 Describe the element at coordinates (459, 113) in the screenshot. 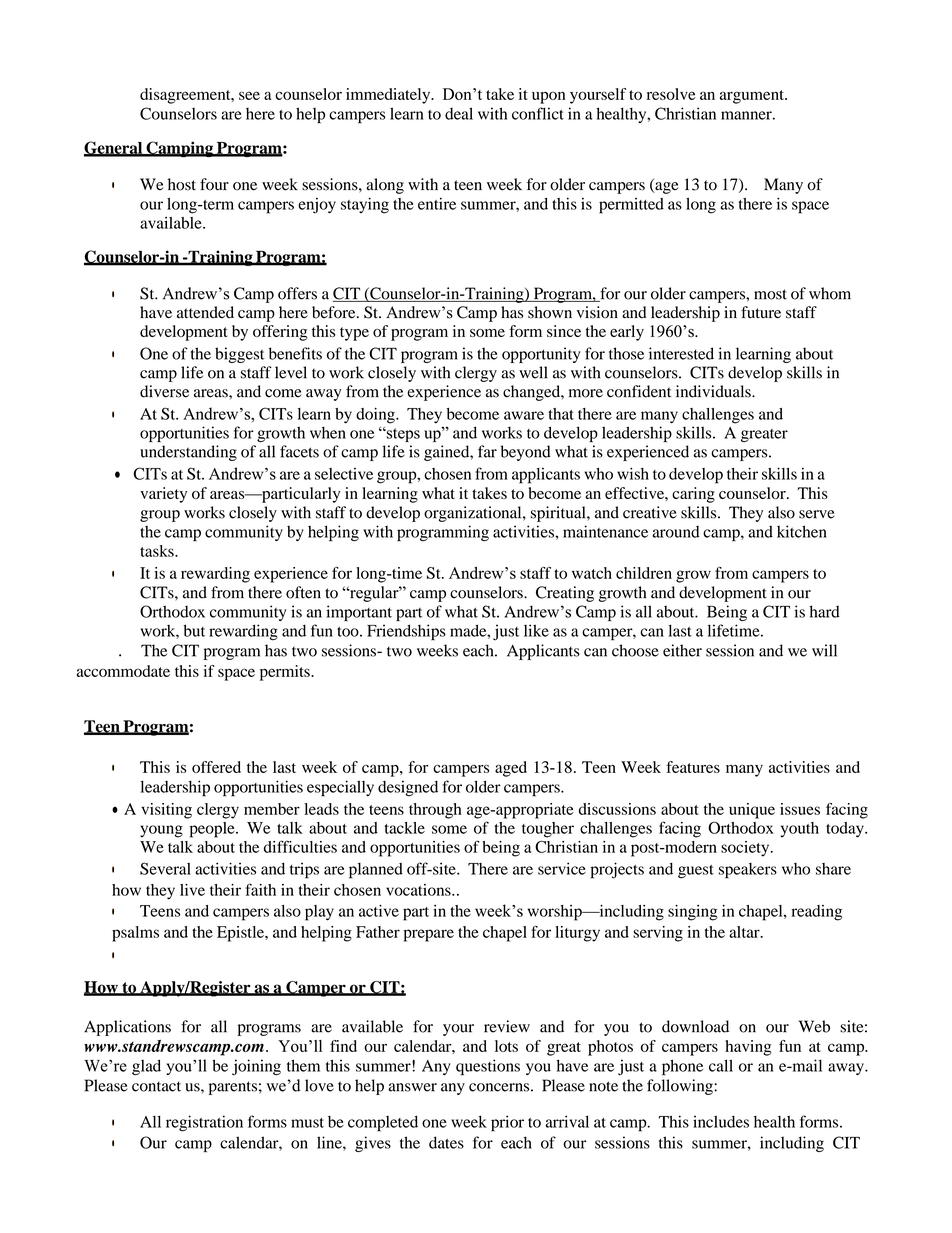

I see `deal` at that location.
